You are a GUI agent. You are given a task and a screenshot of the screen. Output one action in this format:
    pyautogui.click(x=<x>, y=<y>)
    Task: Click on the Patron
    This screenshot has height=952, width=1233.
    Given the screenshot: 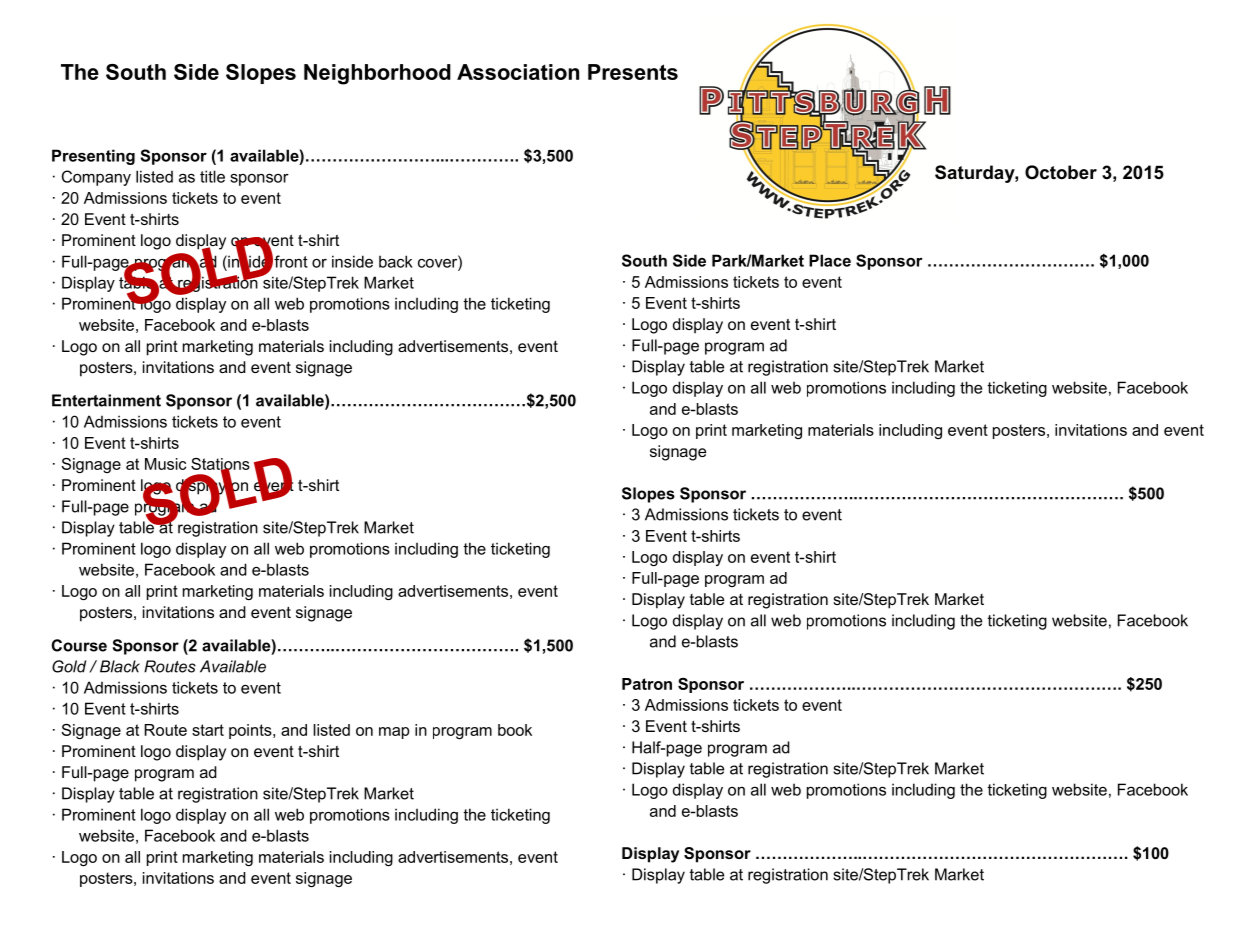 What is the action you would take?
    pyautogui.click(x=647, y=684)
